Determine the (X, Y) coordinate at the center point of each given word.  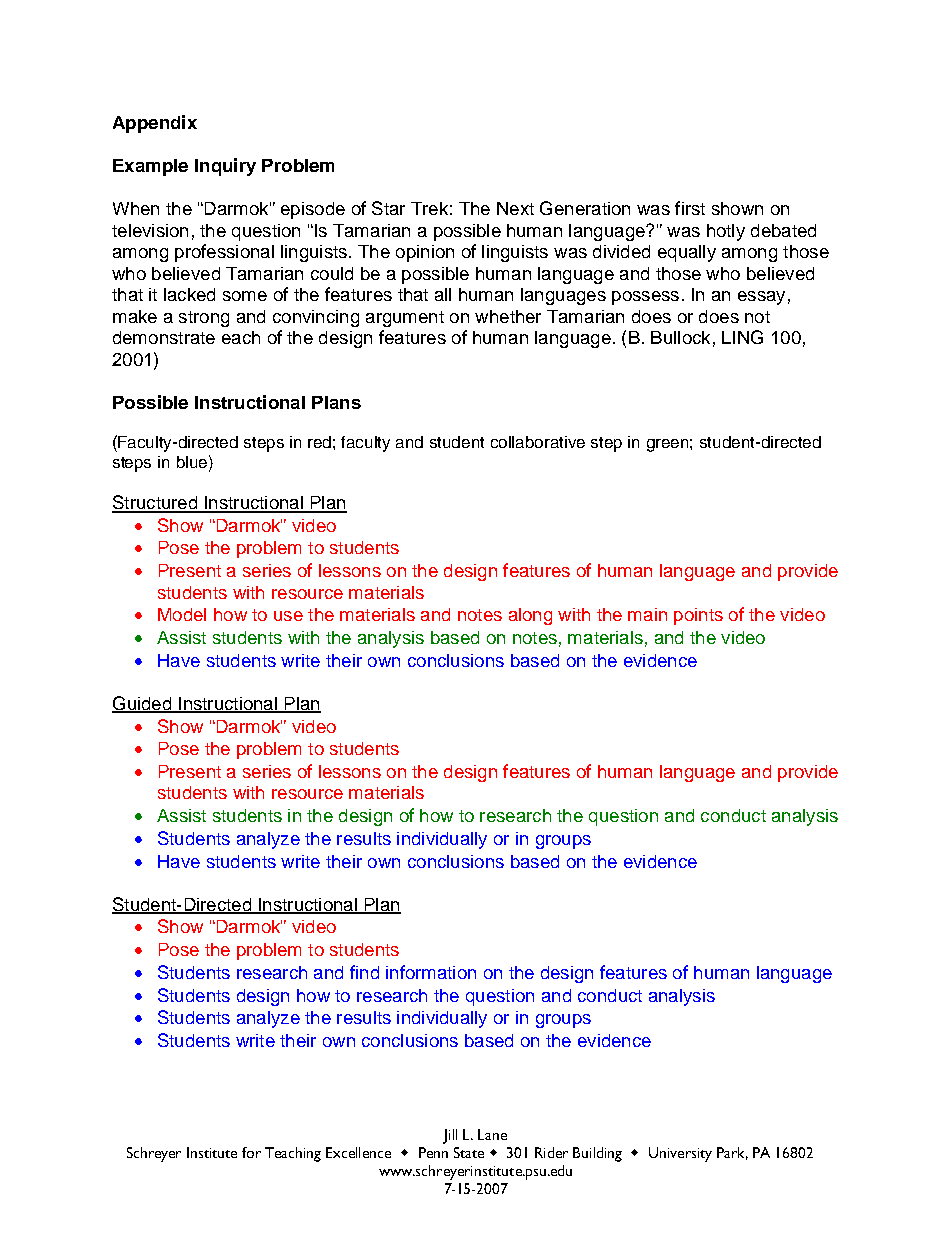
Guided (143, 704)
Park (732, 1153)
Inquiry (225, 167)
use (288, 616)
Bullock (680, 337)
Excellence (358, 1152)
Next (515, 208)
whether (508, 316)
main (647, 614)
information (431, 972)
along (530, 616)
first (690, 208)
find (364, 972)
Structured (155, 503)
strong (204, 319)
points (698, 616)
